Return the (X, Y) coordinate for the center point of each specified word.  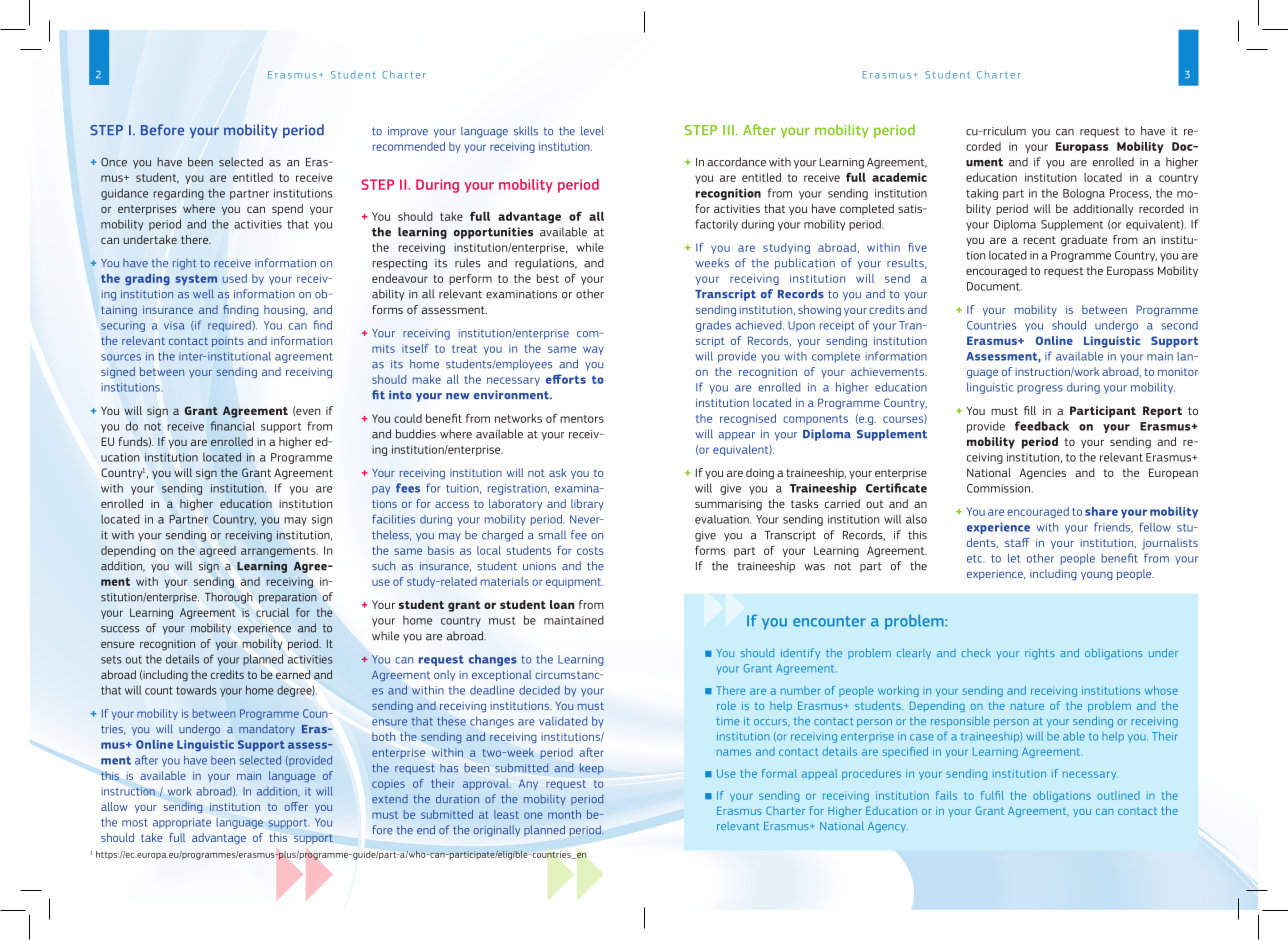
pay (381, 490)
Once (114, 162)
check (976, 652)
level (592, 131)
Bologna (1084, 194)
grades (713, 326)
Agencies (1043, 474)
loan (562, 604)
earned (293, 674)
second (1179, 325)
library (587, 504)
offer (296, 806)
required (229, 326)
